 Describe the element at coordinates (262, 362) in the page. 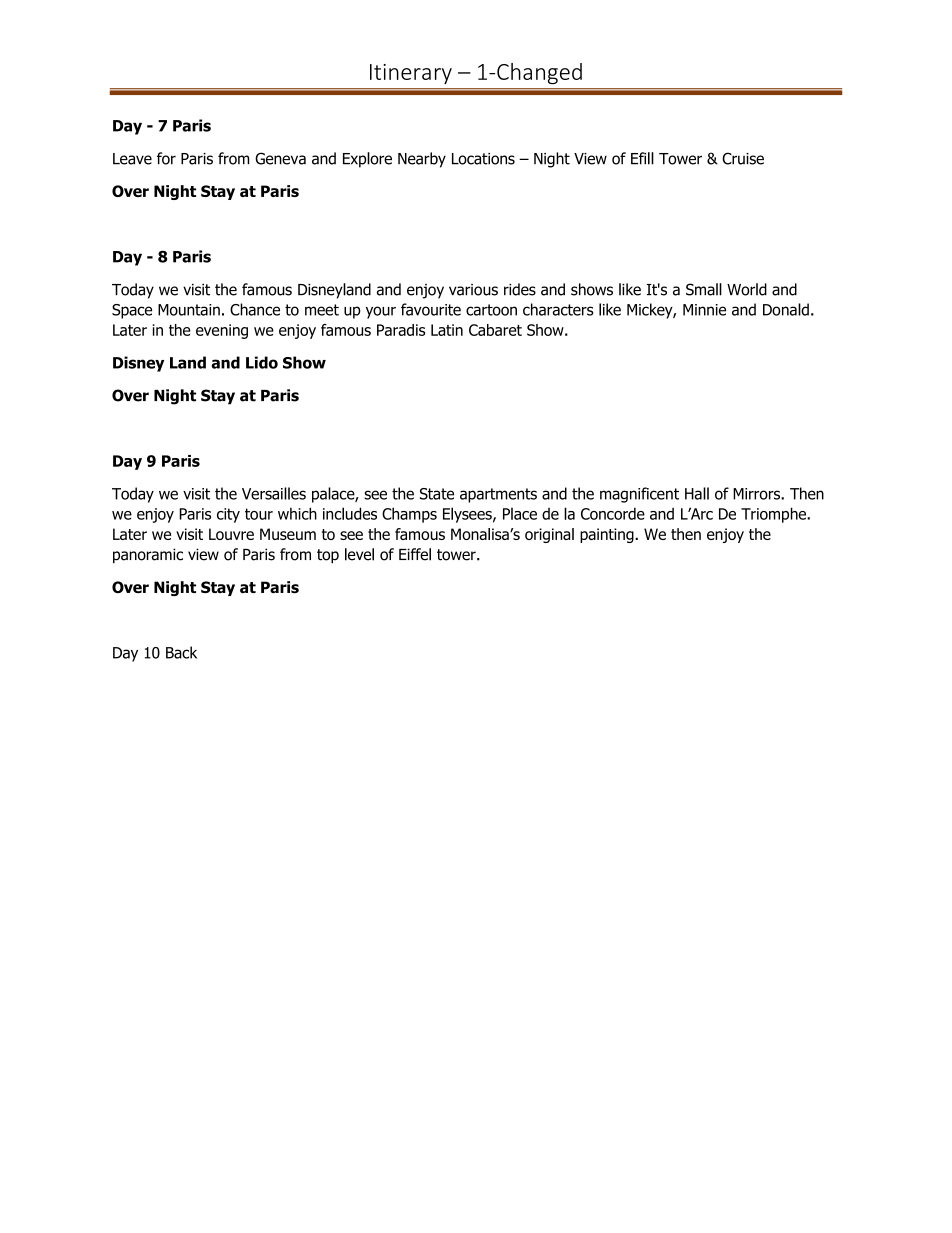

I see `Lido` at that location.
